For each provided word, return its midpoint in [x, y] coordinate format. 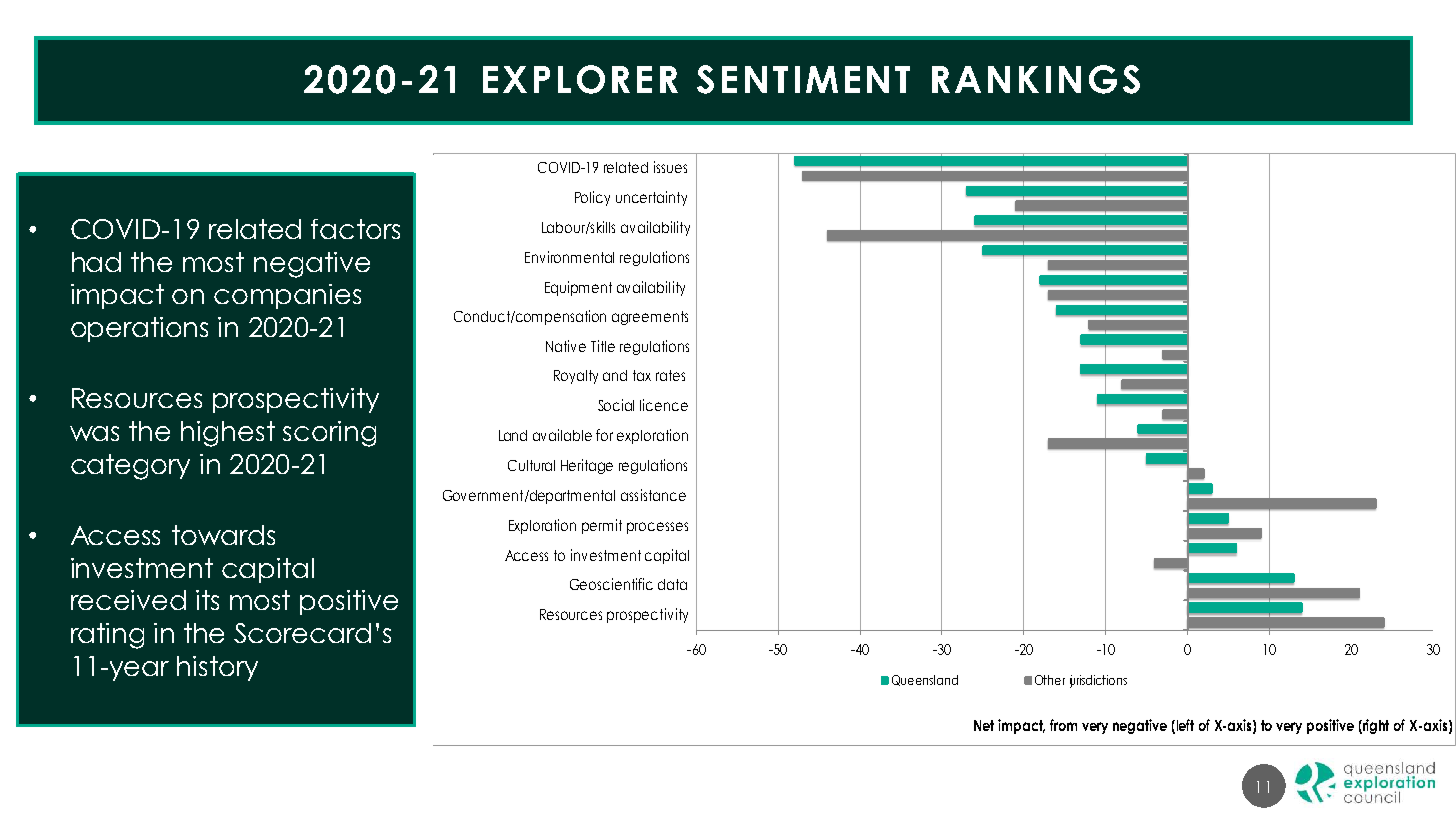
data [672, 584]
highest [228, 434]
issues [670, 167]
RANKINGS [1036, 79]
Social [616, 405]
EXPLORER [580, 79]
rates [670, 375]
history [217, 668]
